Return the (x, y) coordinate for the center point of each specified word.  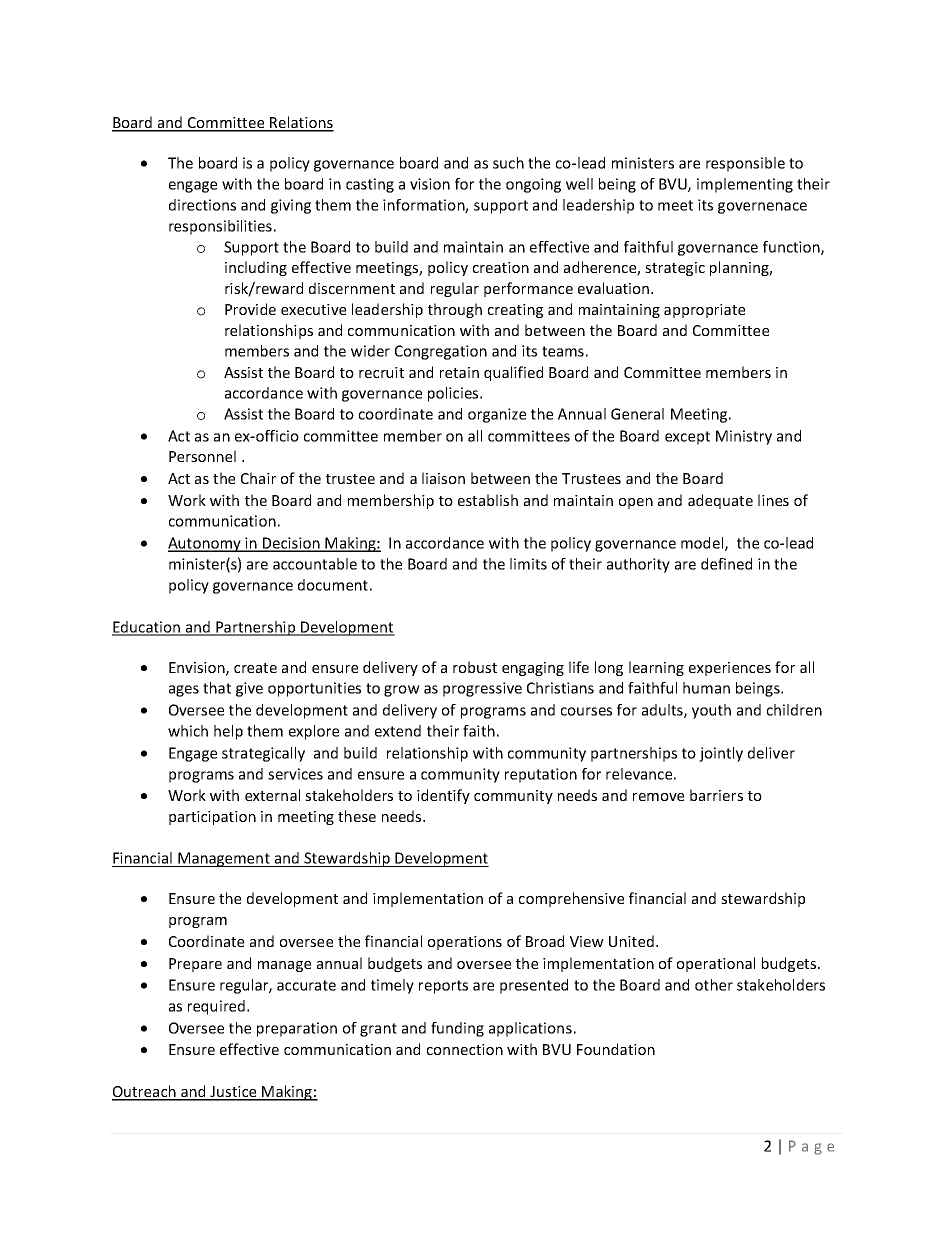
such (508, 163)
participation (212, 818)
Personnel (202, 456)
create (255, 668)
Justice (233, 1093)
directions (202, 205)
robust (475, 667)
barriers (716, 795)
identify (443, 796)
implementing (745, 185)
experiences (730, 669)
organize (497, 415)
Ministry (744, 437)
